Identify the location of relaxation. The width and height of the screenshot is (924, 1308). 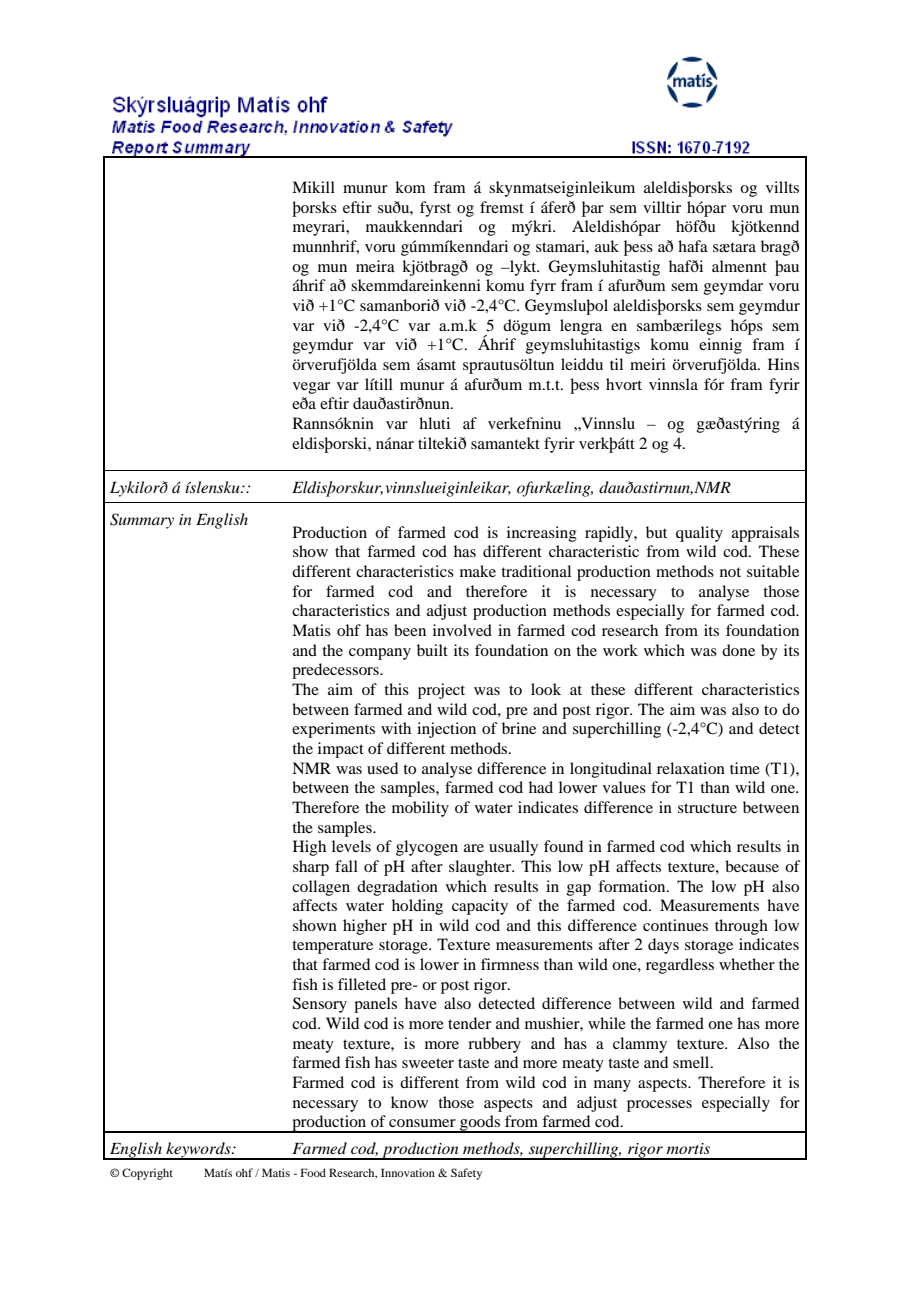
(691, 768).
